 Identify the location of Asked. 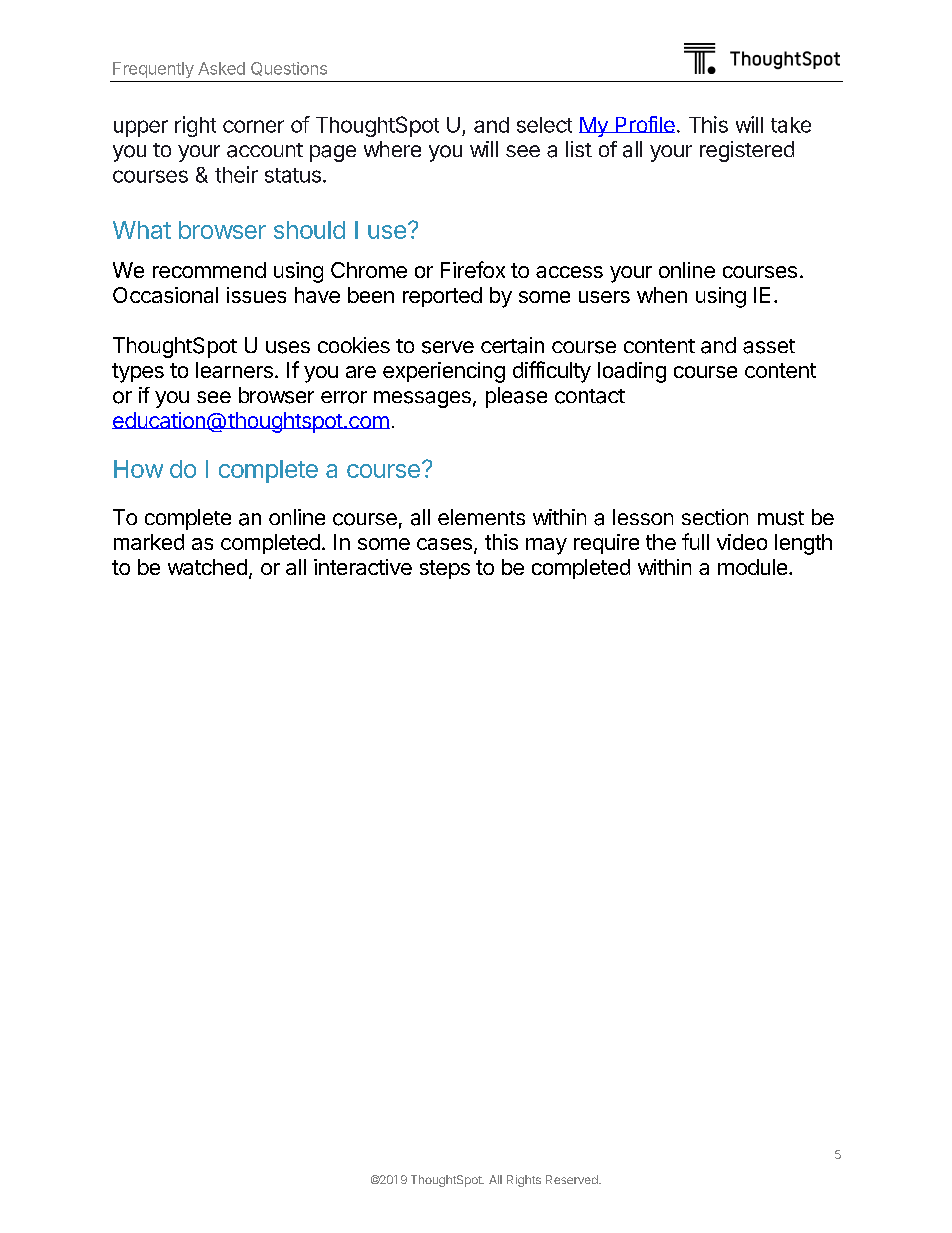
(221, 68).
